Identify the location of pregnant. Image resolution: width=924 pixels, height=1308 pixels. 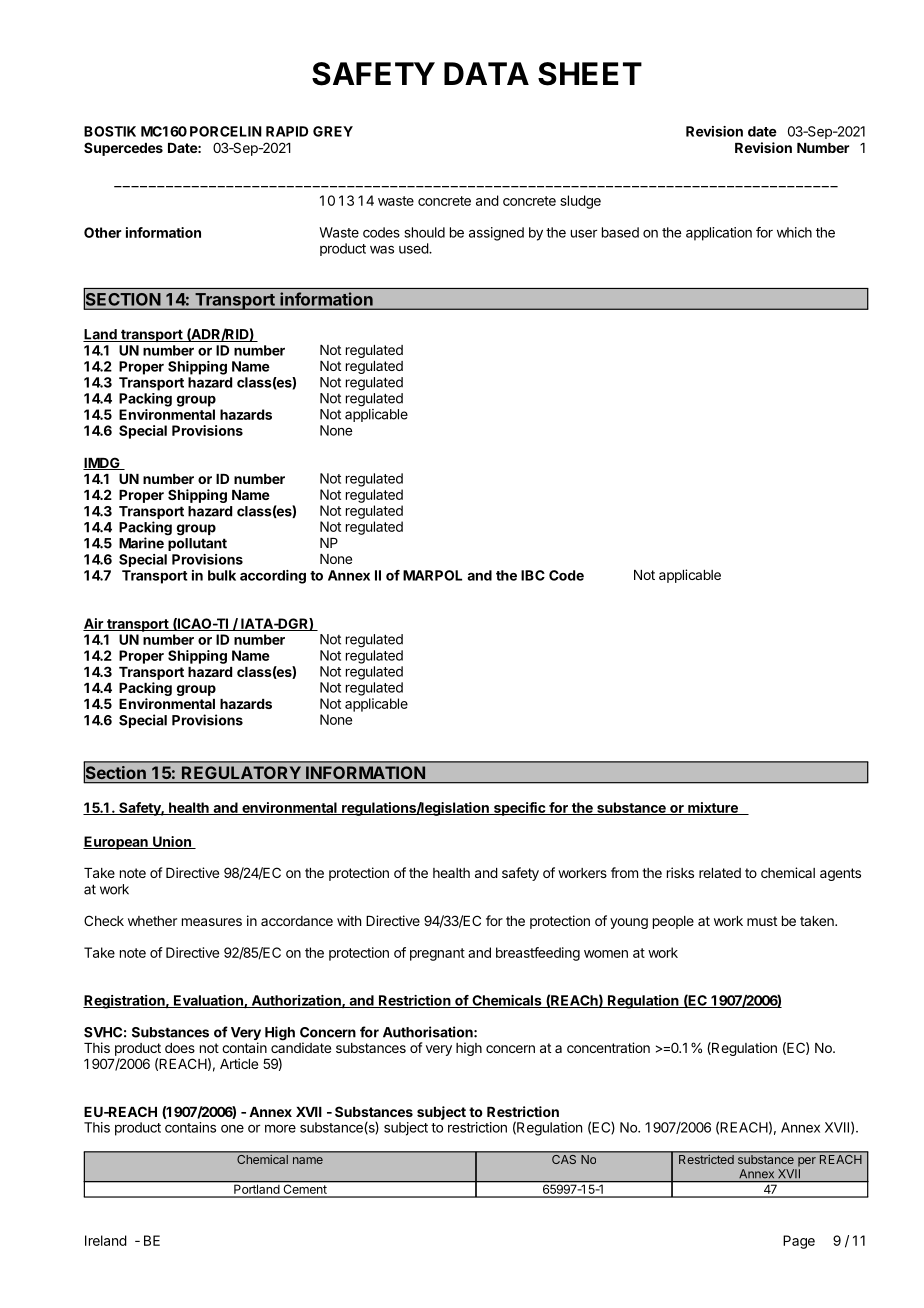
(437, 954).
